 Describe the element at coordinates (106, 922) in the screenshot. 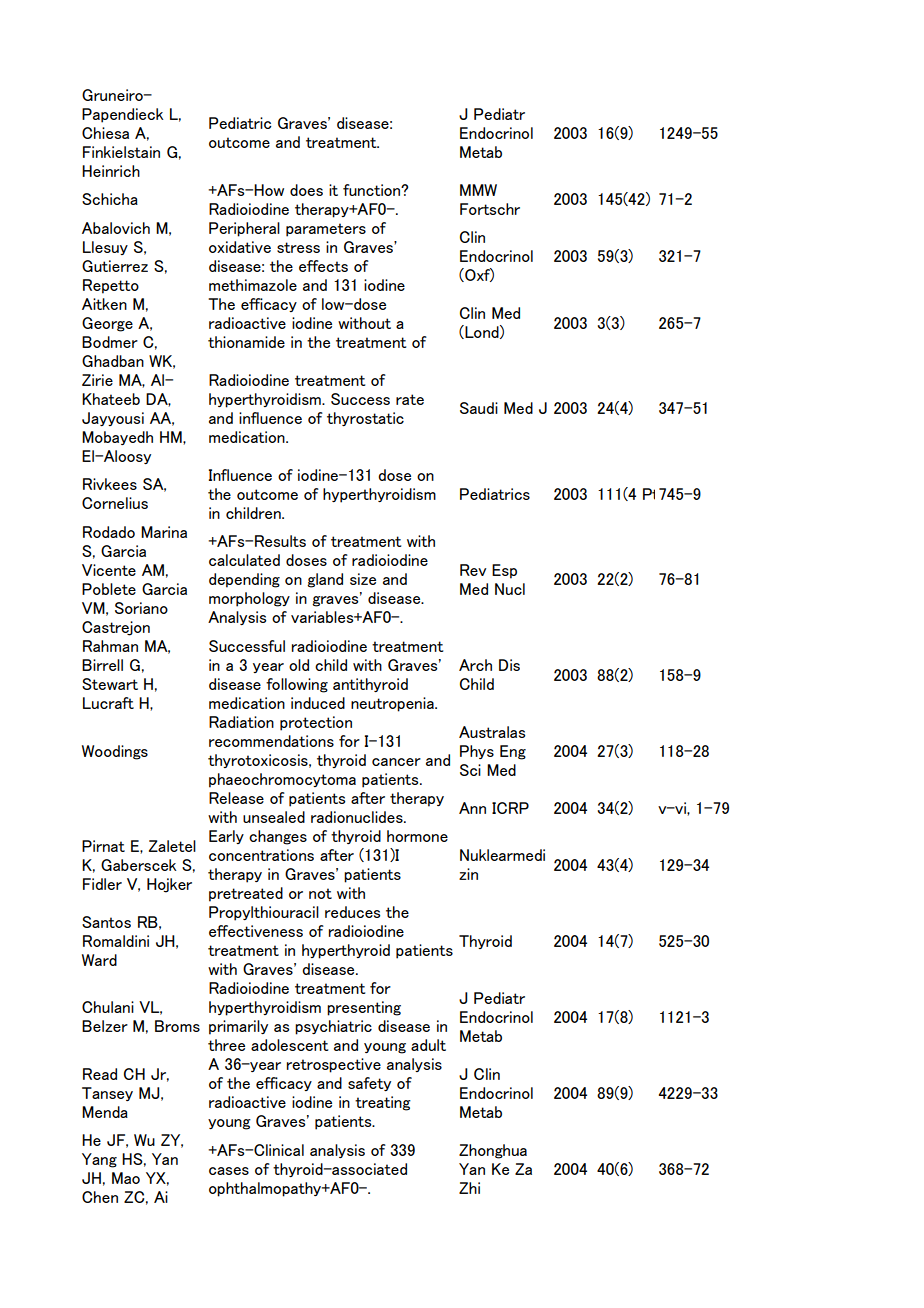

I see `Santos` at that location.
